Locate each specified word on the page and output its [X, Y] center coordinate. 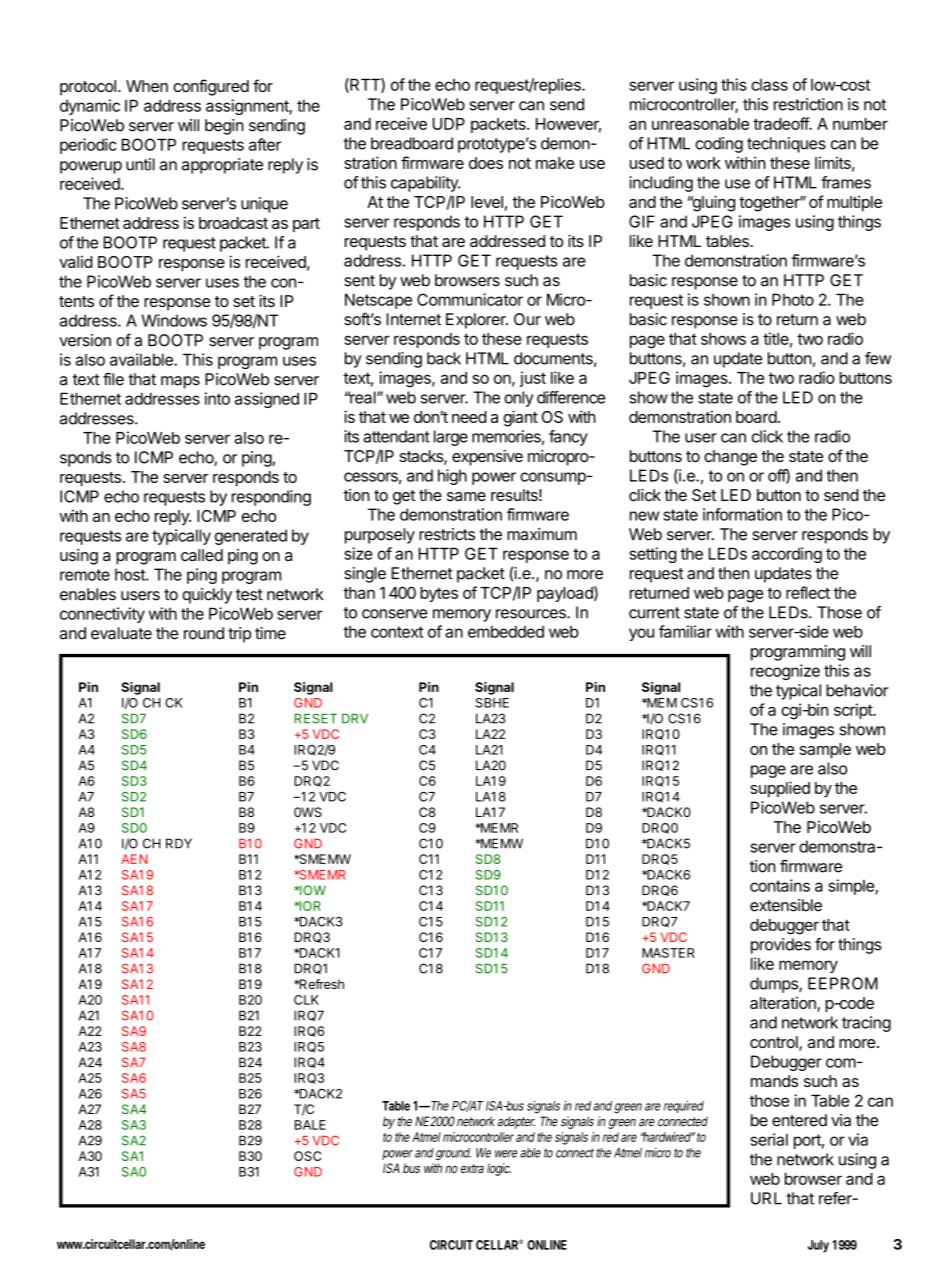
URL [766, 1198]
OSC [308, 1156]
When [147, 86]
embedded [506, 632]
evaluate [121, 633]
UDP [448, 124]
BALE [310, 1125]
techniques [786, 145]
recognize [785, 672]
